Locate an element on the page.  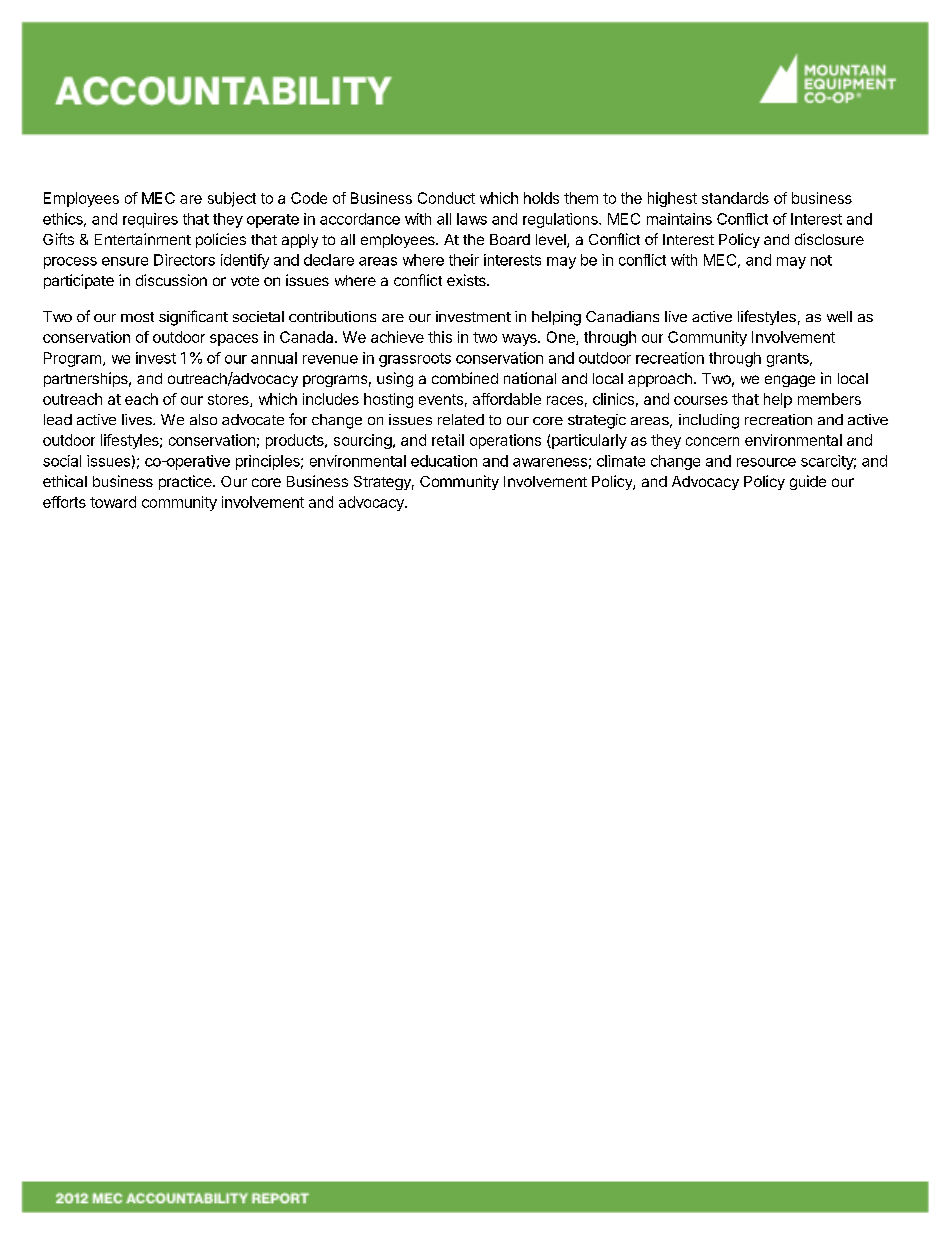
requires is located at coordinates (150, 220).
